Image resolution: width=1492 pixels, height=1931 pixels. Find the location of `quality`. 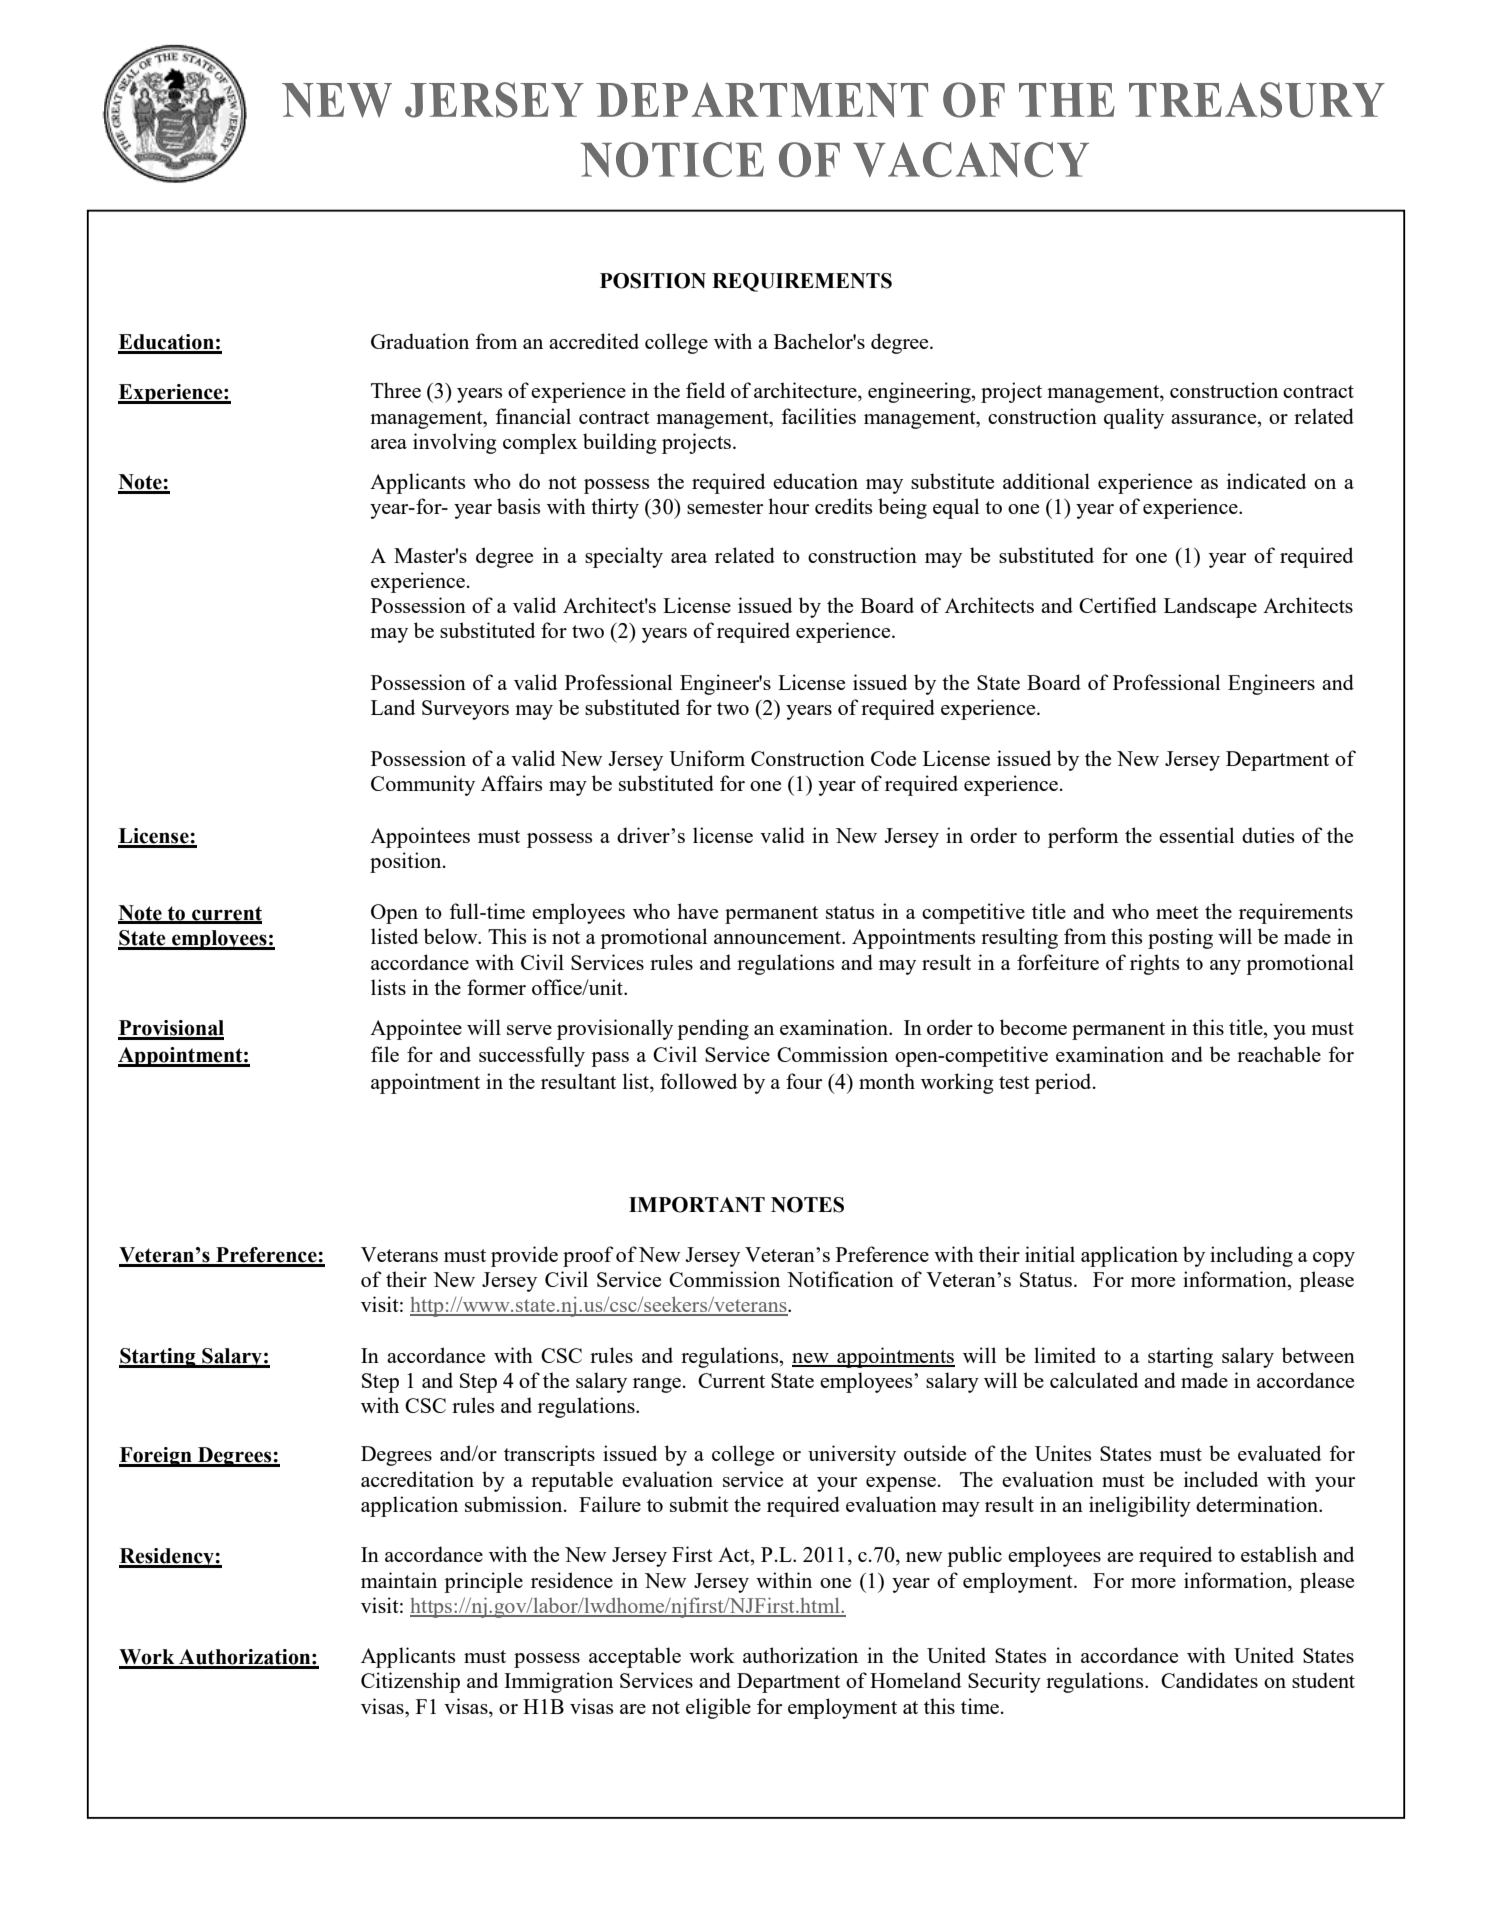

quality is located at coordinates (1134, 418).
